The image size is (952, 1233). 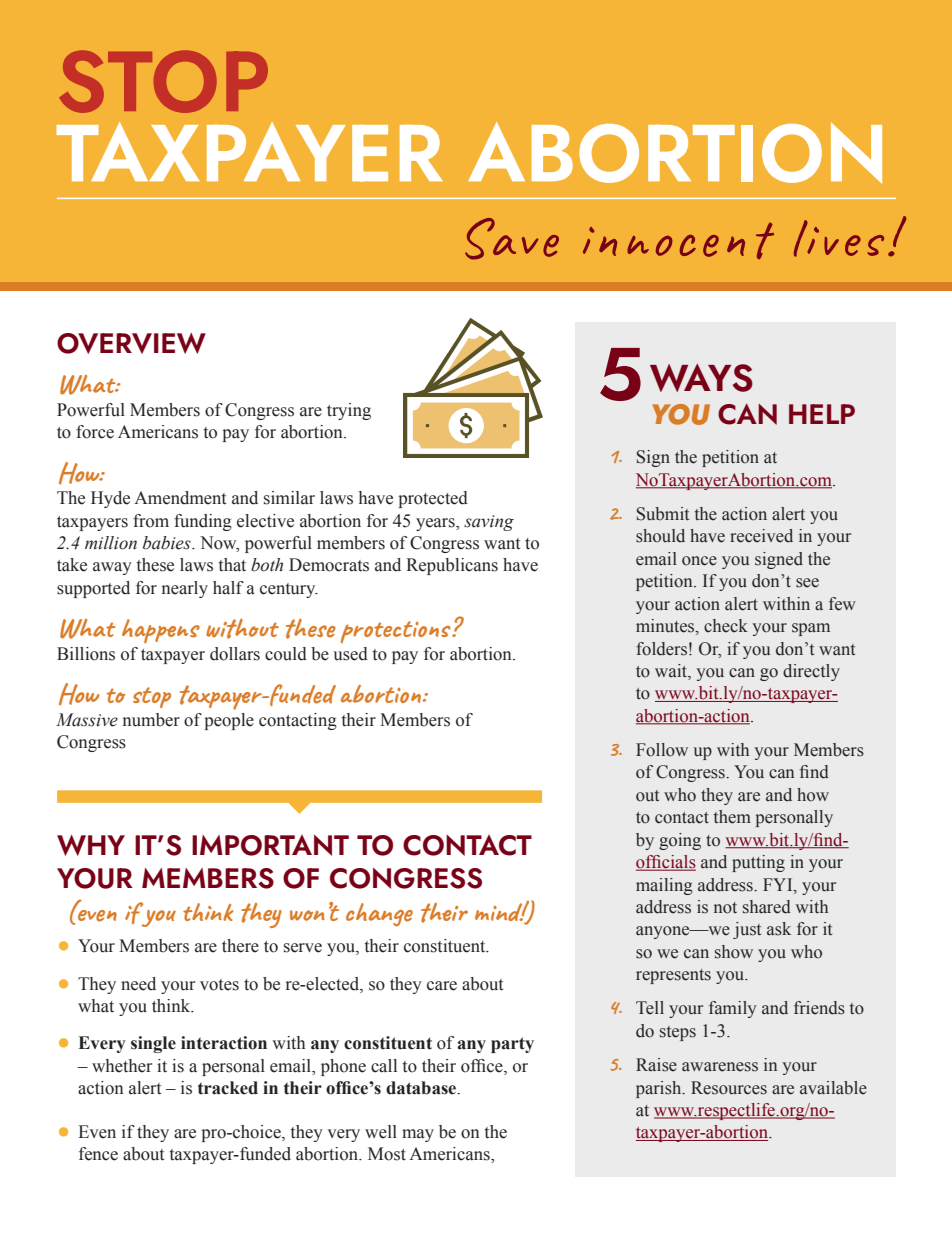 I want to click on protected, so click(x=433, y=499).
